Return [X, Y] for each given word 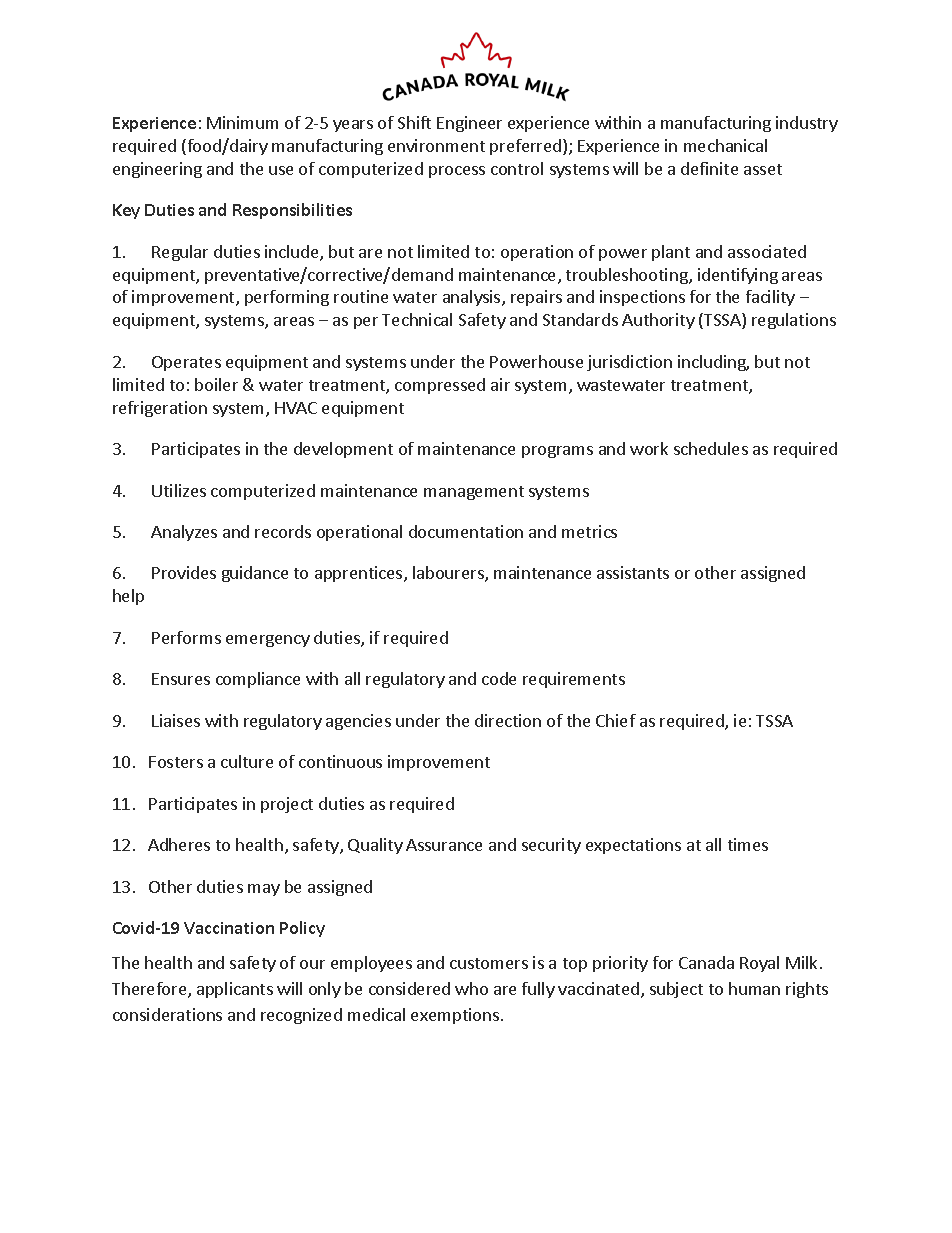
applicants [235, 990]
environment [436, 145]
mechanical [725, 145]
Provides [184, 572]
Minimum [242, 122]
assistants [633, 572]
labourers [449, 574]
